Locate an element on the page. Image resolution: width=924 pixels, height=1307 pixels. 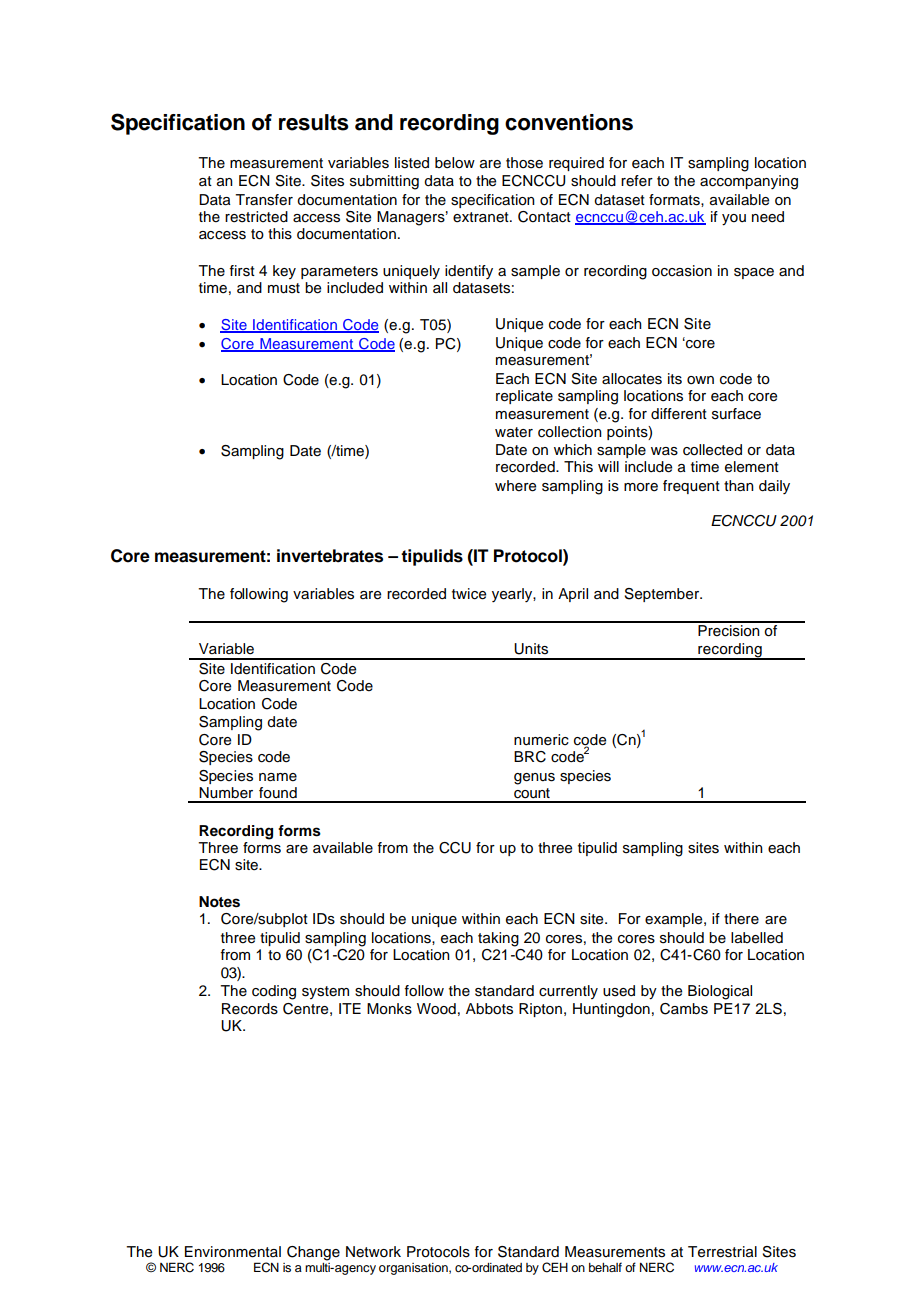
results is located at coordinates (314, 122).
